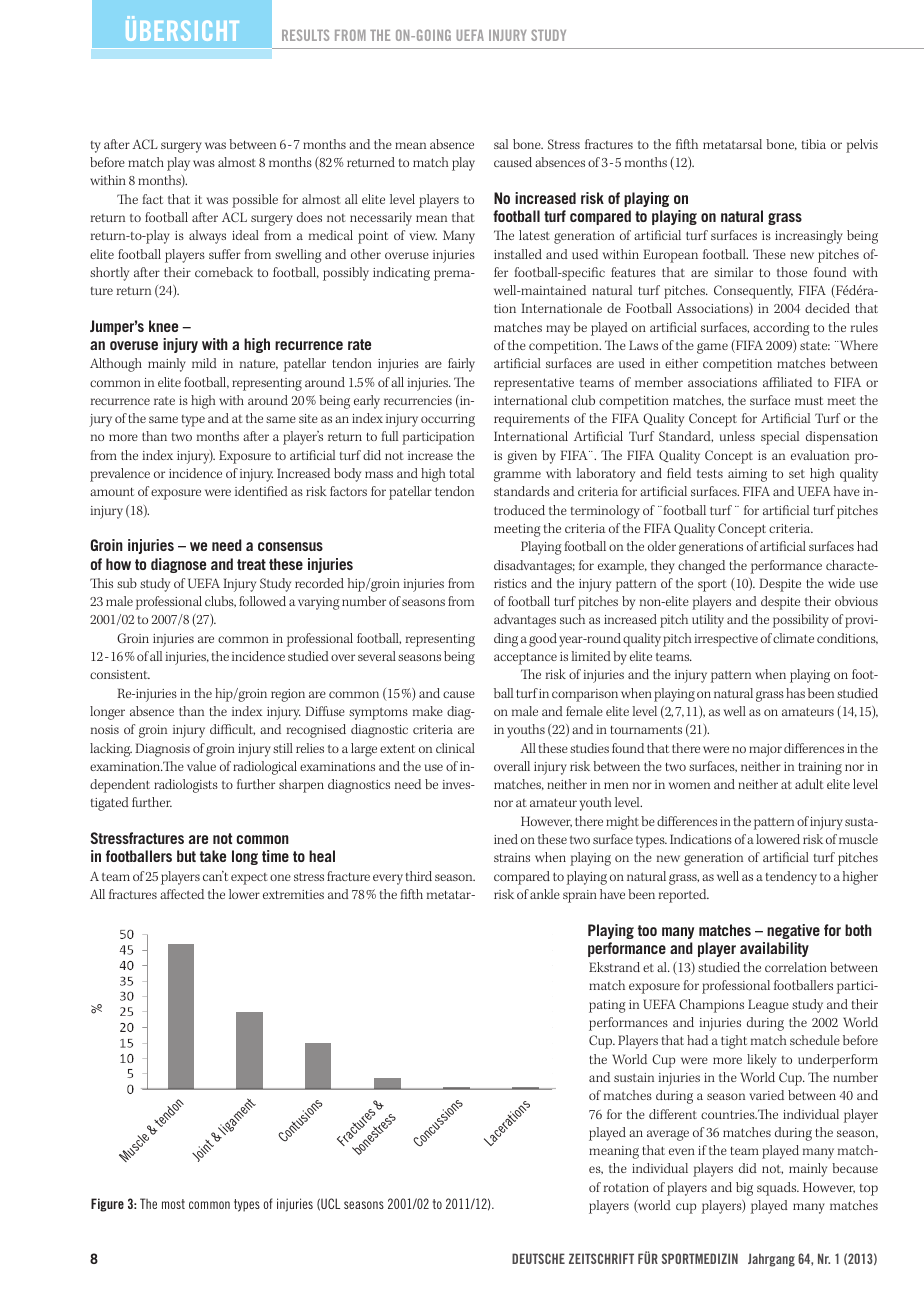 Image resolution: width=924 pixels, height=1308 pixels. Describe the element at coordinates (534, 235) in the screenshot. I see `latest` at that location.
